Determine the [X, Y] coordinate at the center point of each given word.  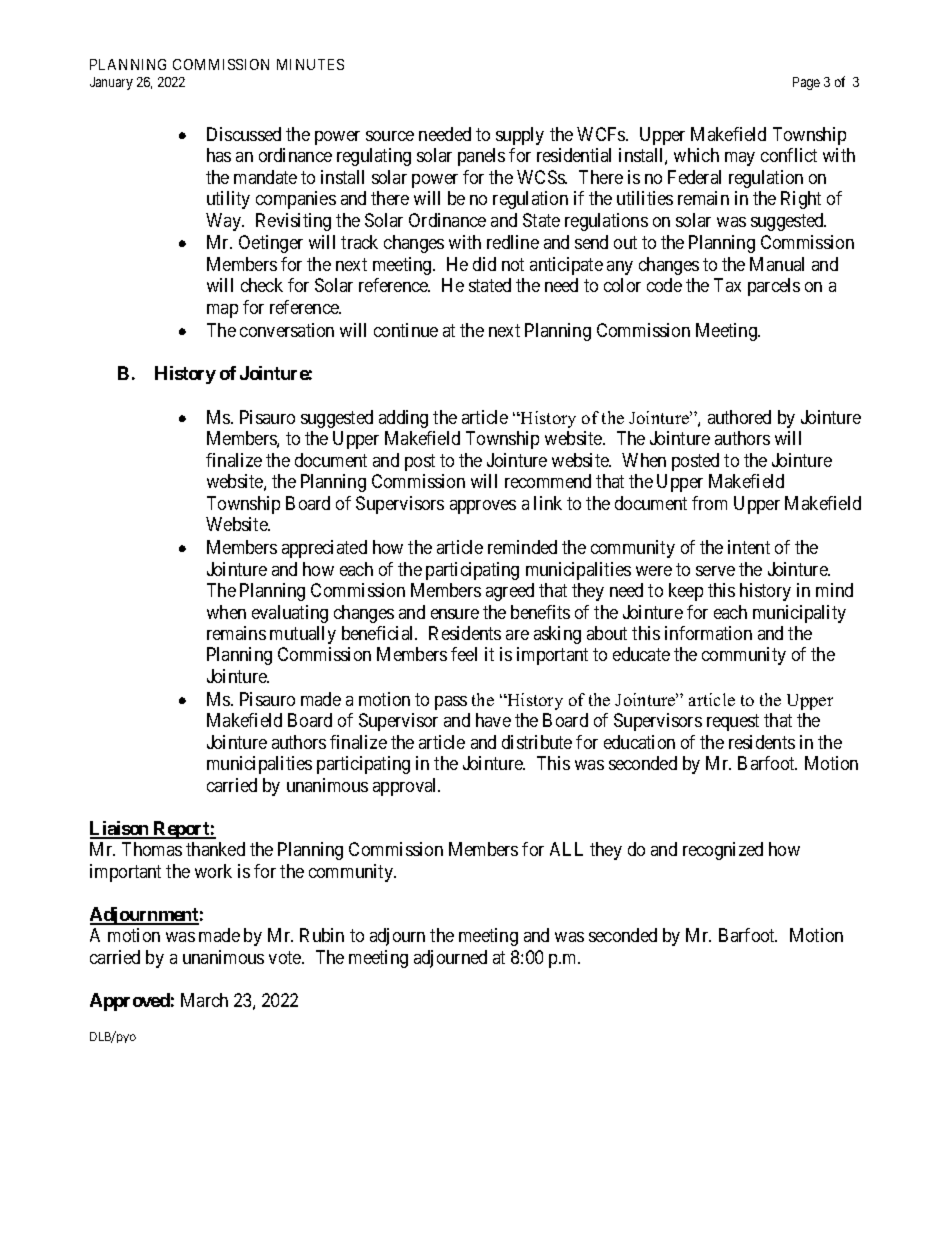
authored [739, 417]
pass [451, 703]
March [204, 1000]
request [733, 722]
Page [806, 83]
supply [520, 136]
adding [403, 419]
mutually [303, 635]
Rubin [322, 935]
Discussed [244, 134]
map [222, 311]
